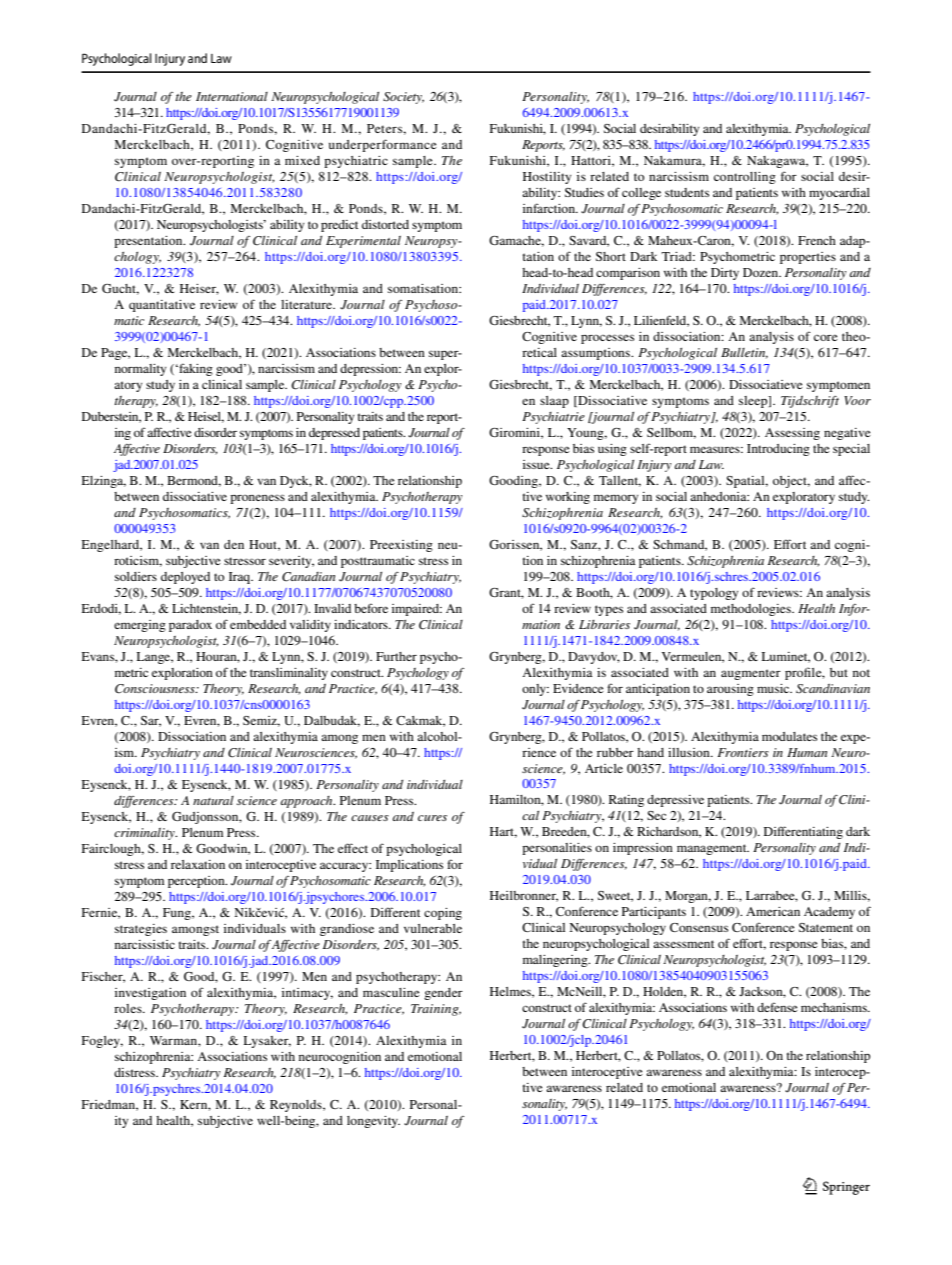 Image resolution: width=952 pixels, height=1265 pixels. What do you see at coordinates (503, 832) in the screenshot?
I see `Hart` at bounding box center [503, 832].
